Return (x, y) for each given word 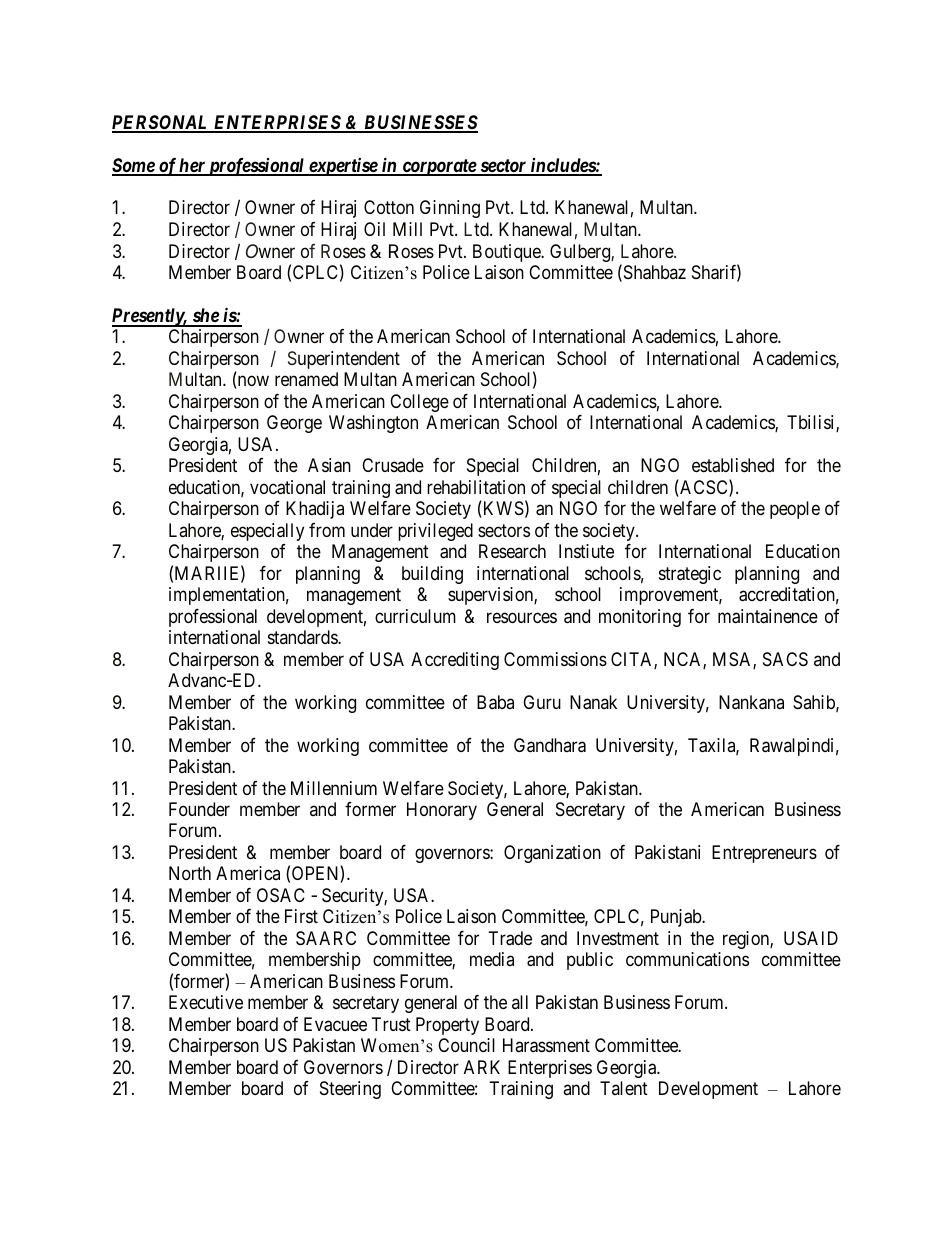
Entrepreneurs (764, 854)
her (192, 166)
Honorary (442, 811)
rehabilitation (476, 487)
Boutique (507, 253)
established (733, 465)
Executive (206, 1002)
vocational (287, 487)
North (190, 873)
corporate (439, 167)
